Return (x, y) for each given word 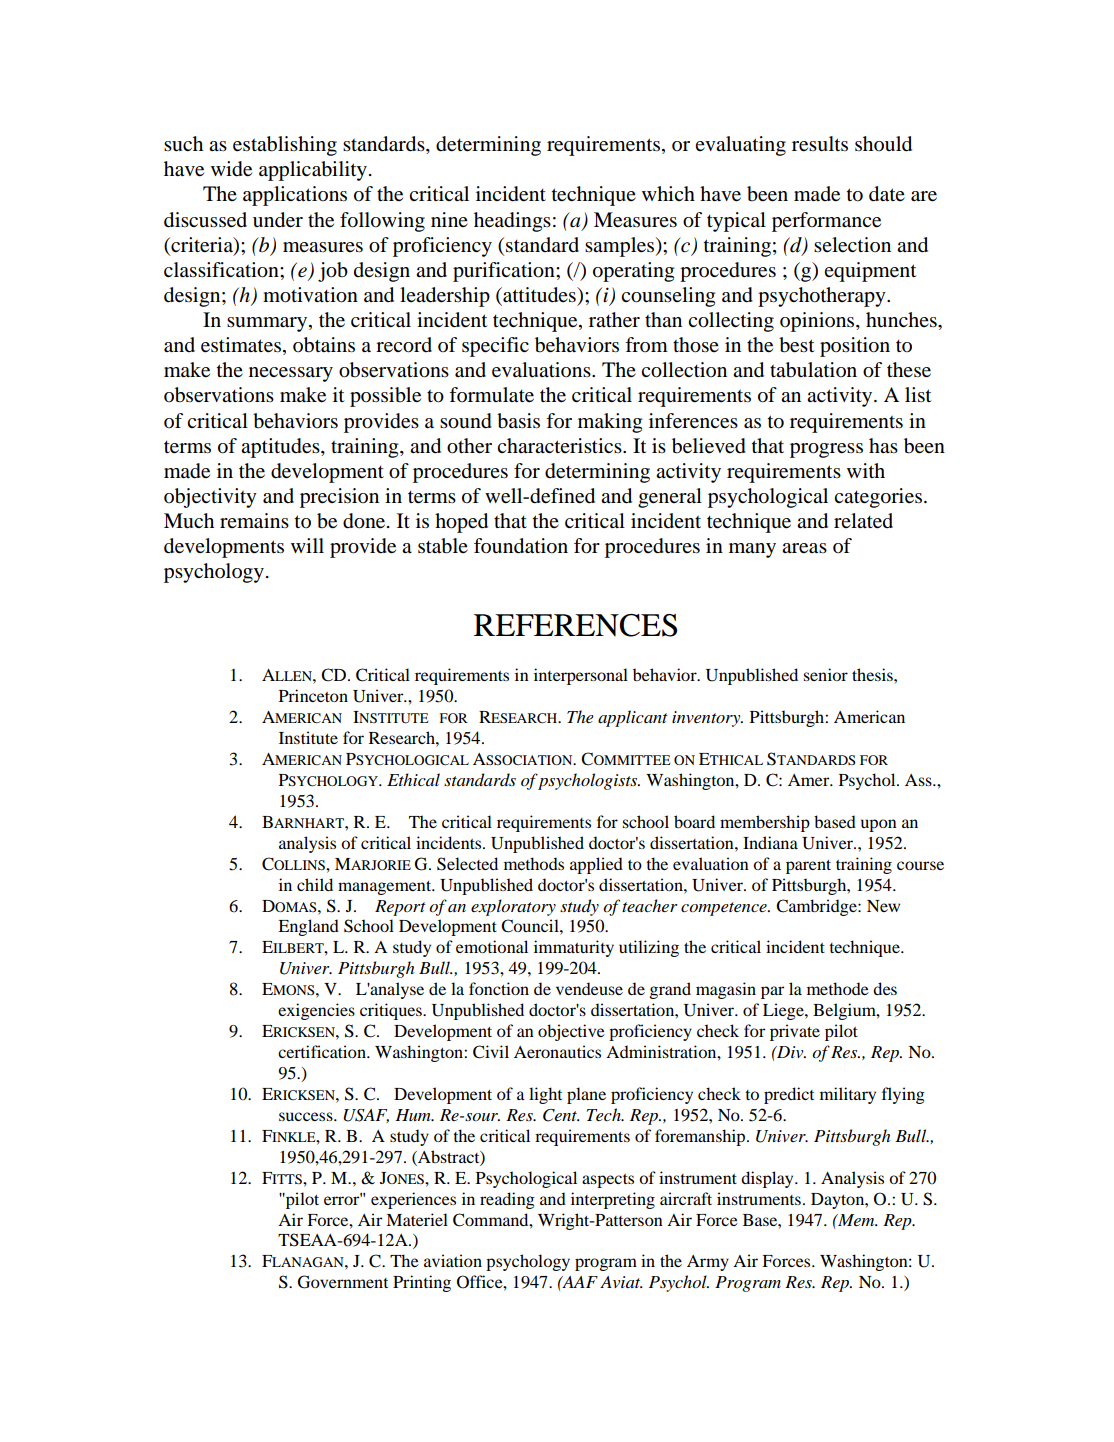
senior (826, 674)
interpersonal (581, 676)
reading (507, 1200)
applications (295, 196)
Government (343, 1282)
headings (512, 222)
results (820, 144)
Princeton (313, 695)
